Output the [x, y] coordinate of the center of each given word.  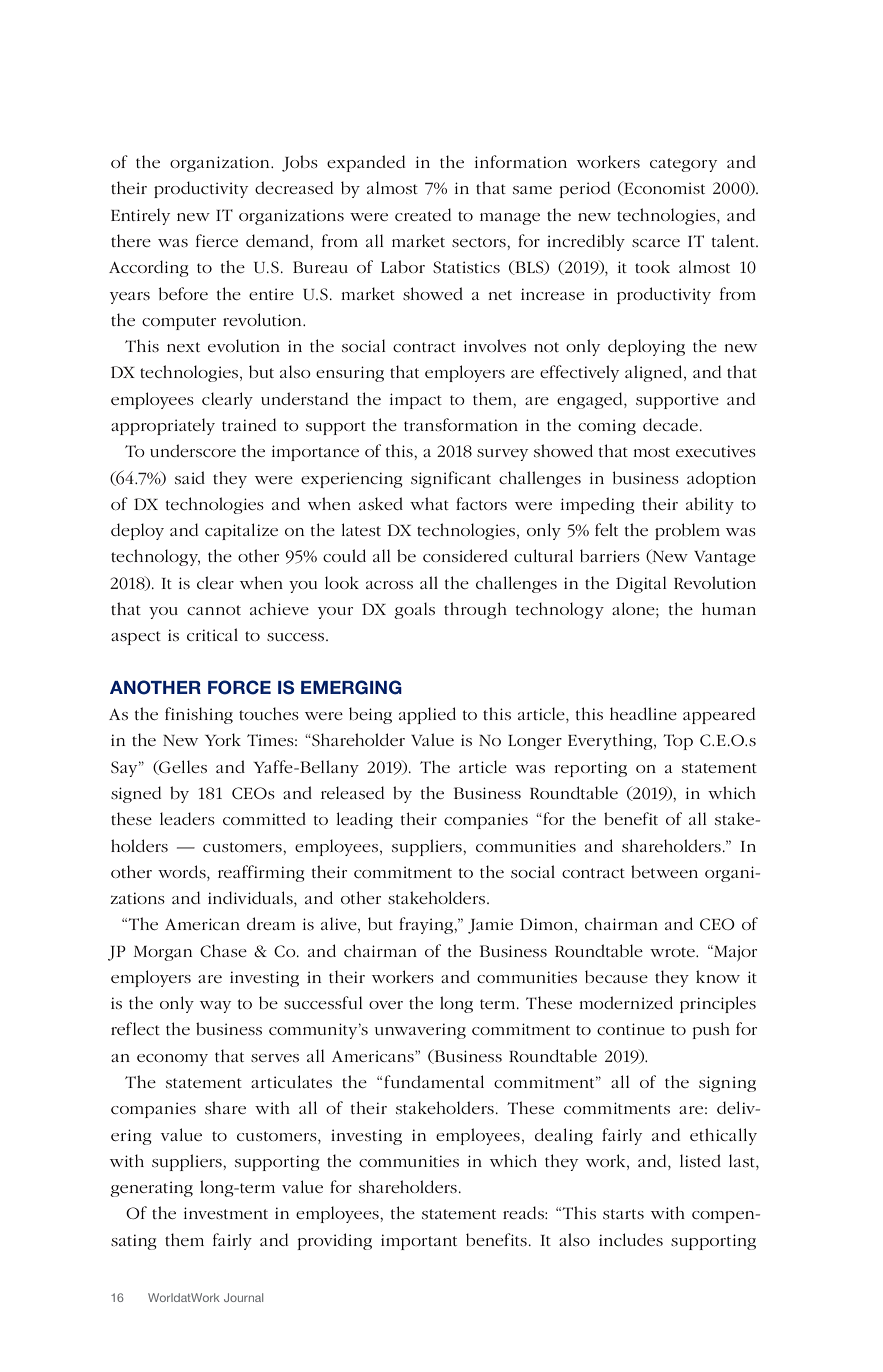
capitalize [241, 531]
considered [465, 555]
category [683, 165]
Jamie [490, 926]
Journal [243, 1297]
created [423, 214]
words [183, 871]
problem [687, 531]
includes [631, 1239]
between [664, 871]
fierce [217, 240]
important [419, 1242]
